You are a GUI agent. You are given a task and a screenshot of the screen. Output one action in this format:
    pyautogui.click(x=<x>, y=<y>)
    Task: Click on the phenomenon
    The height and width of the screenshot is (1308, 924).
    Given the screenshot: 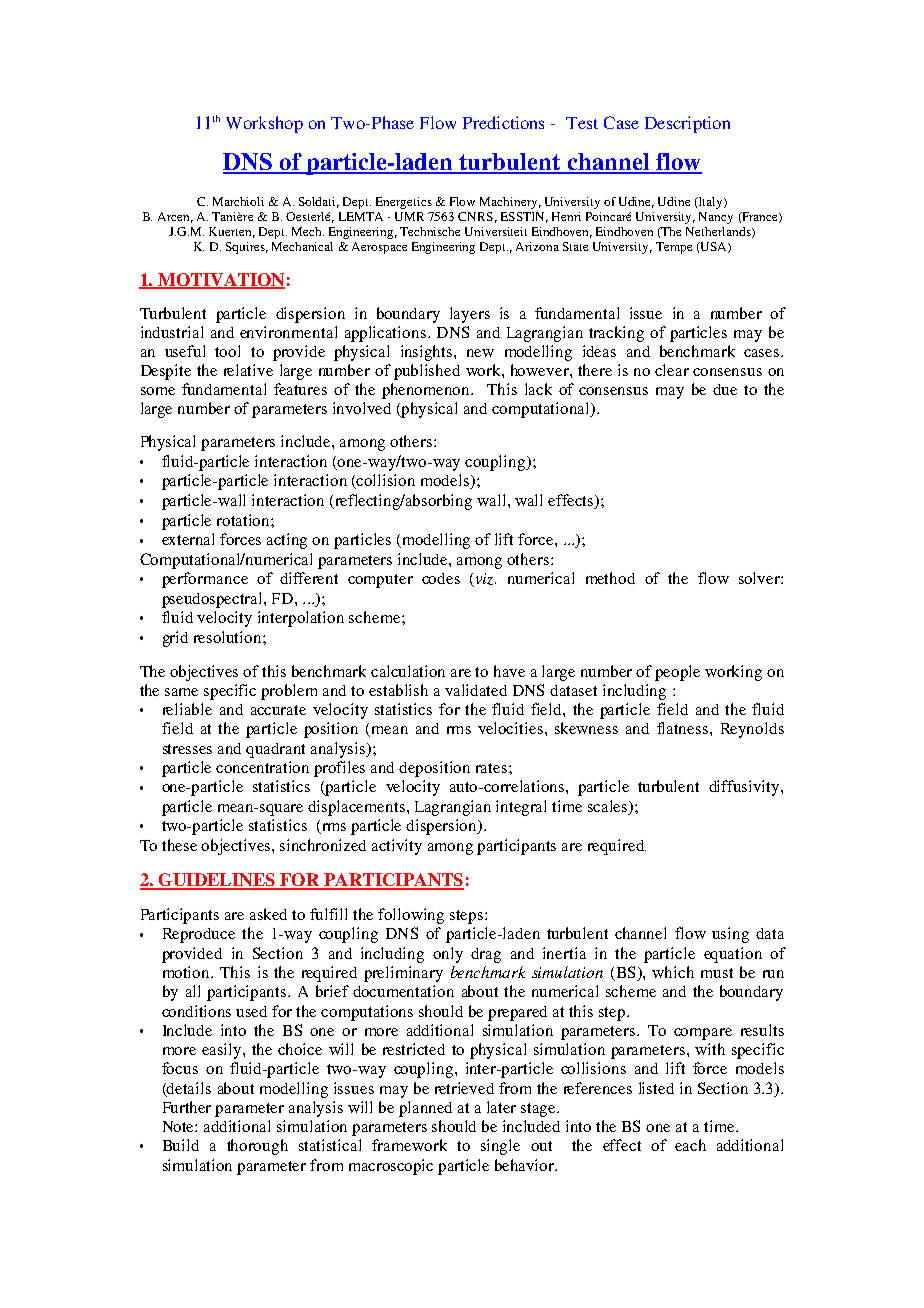 What is the action you would take?
    pyautogui.click(x=427, y=391)
